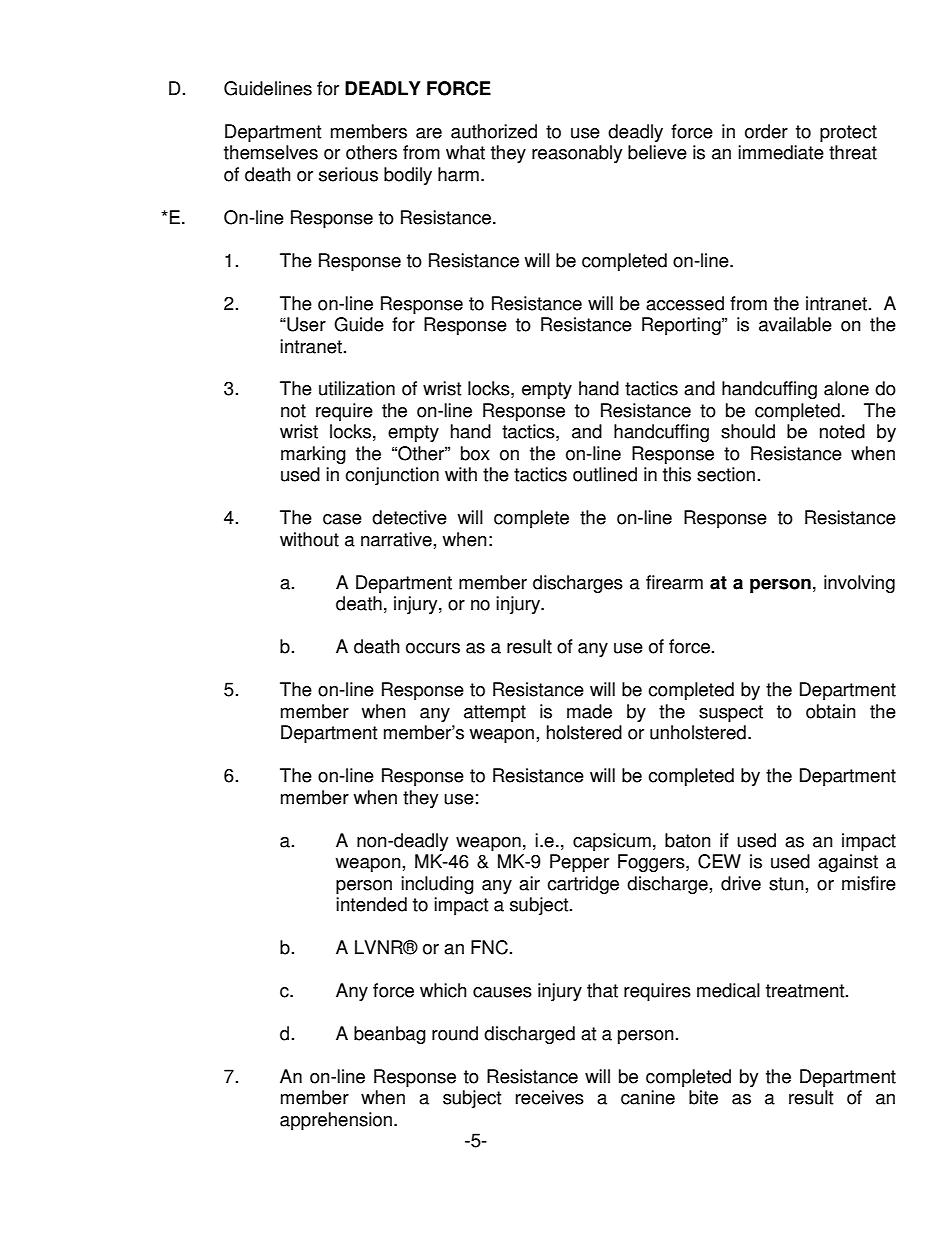 The width and height of the screenshot is (952, 1233). Describe the element at coordinates (842, 431) in the screenshot. I see `noted` at that location.
